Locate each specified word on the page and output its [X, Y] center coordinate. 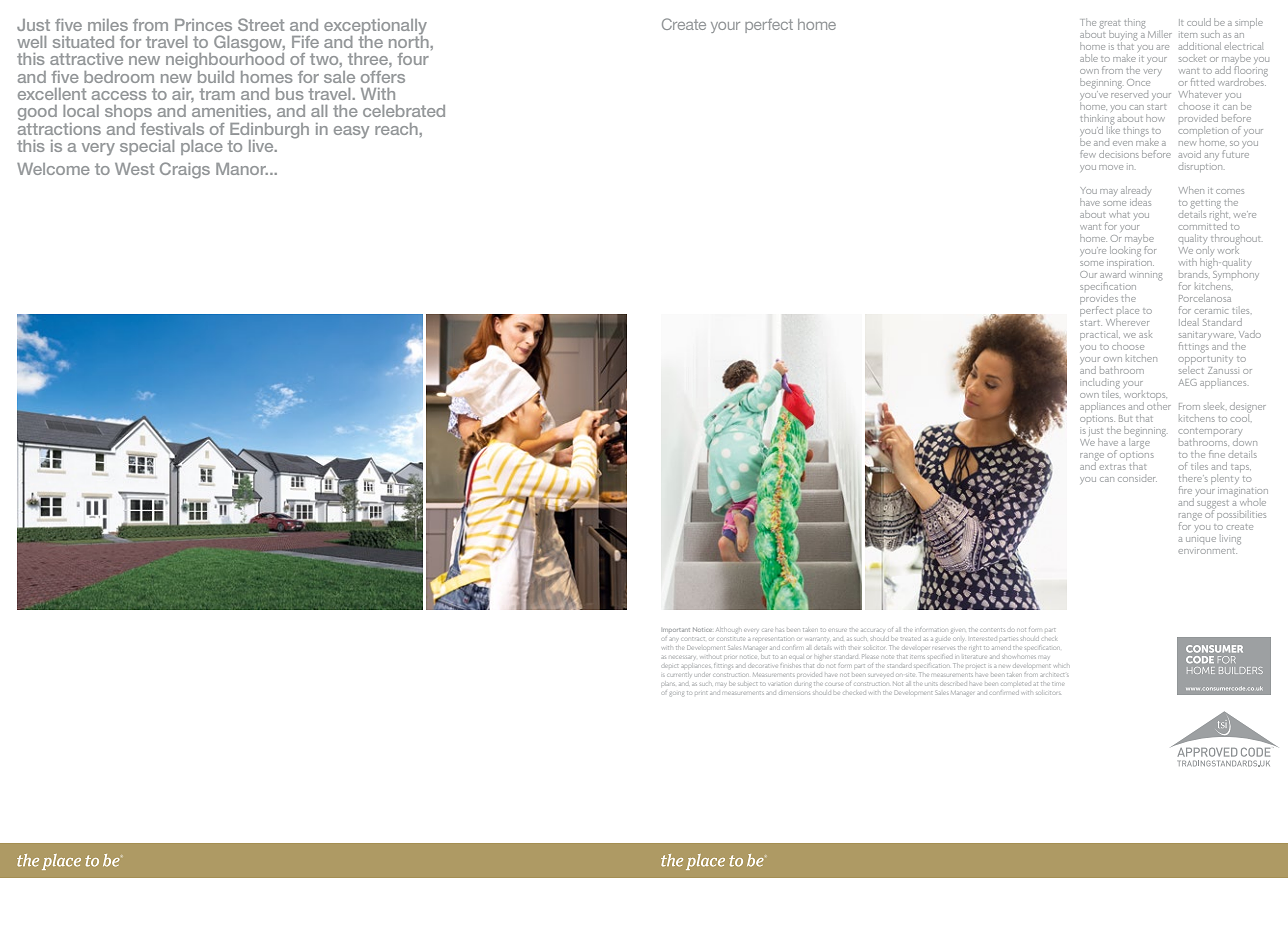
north [409, 40]
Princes [203, 25]
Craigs [185, 170]
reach [396, 129]
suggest [1213, 505]
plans [668, 685]
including [1101, 384]
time [1057, 683]
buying [1123, 36]
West [134, 169]
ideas [1140, 200]
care [768, 630]
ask [1145, 335]
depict [671, 666]
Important [676, 630]
